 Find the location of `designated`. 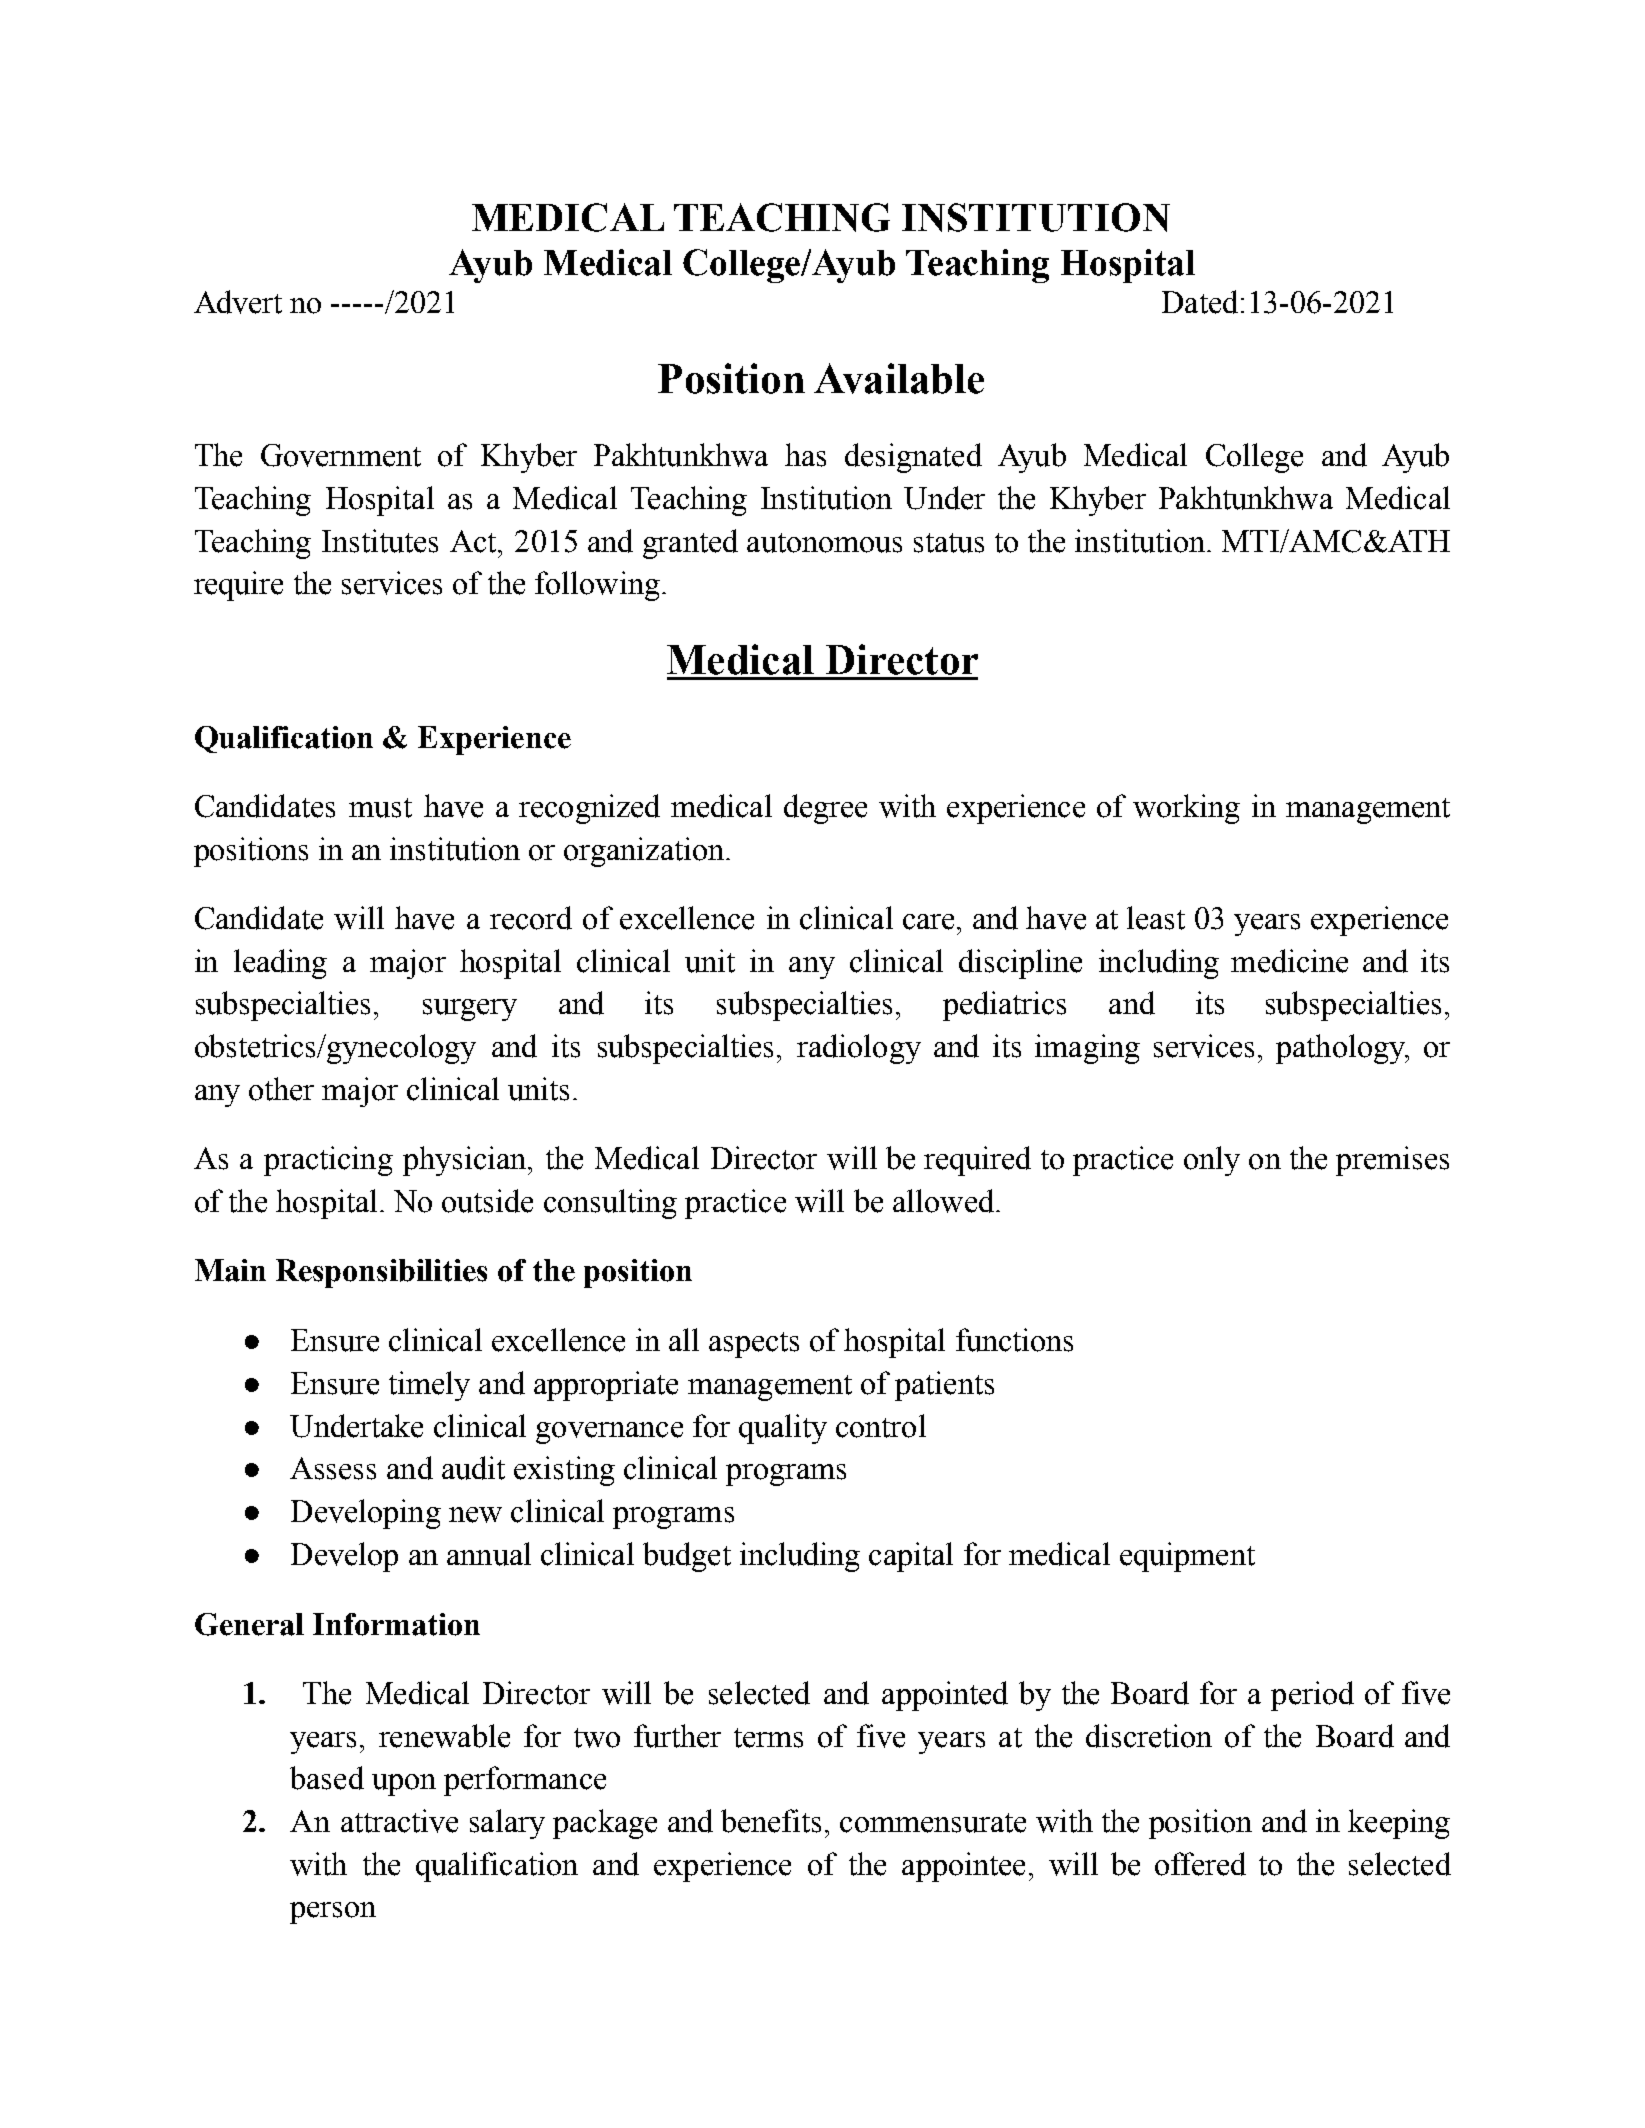

designated is located at coordinates (913, 458).
